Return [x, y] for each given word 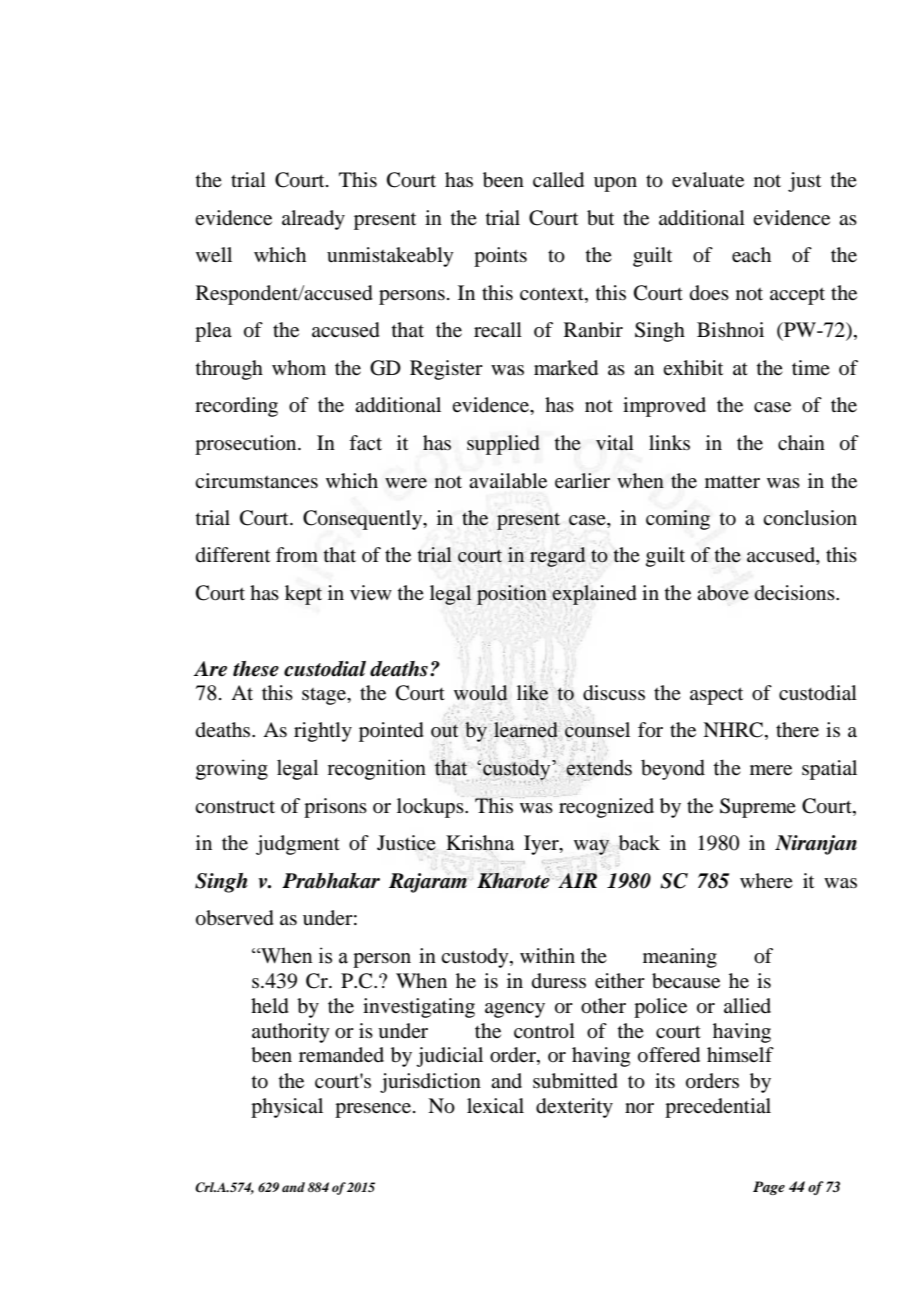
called [558, 180]
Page [769, 1188]
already [313, 220]
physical [287, 1108]
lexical [495, 1106]
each [751, 254]
